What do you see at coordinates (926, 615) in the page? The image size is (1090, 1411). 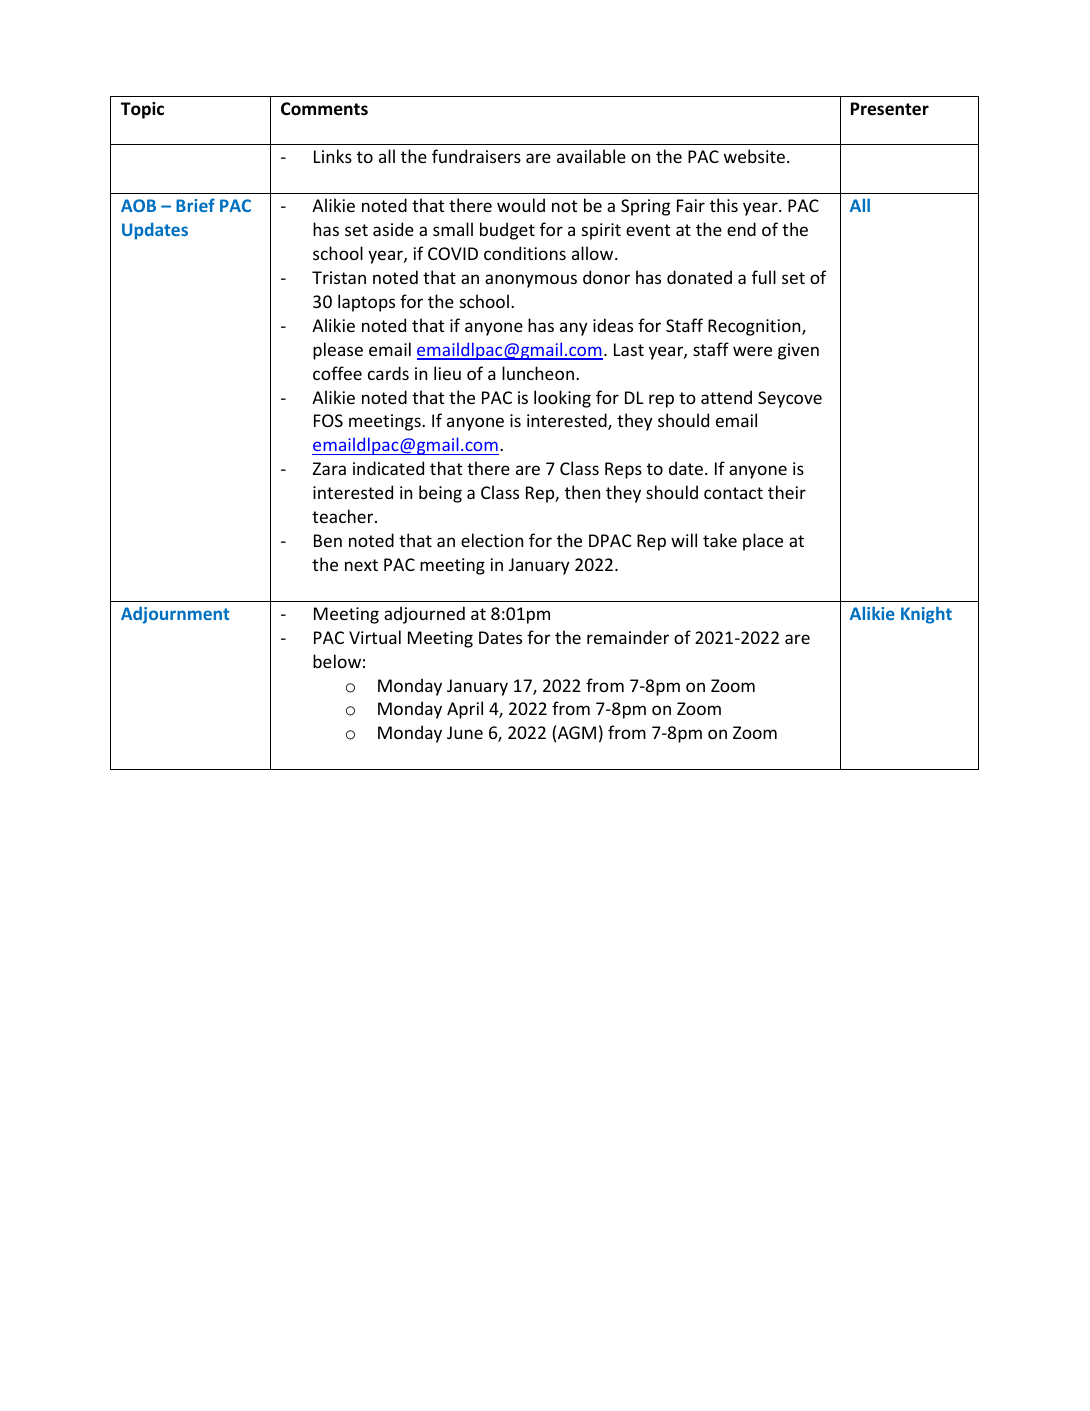 I see `Knight` at bounding box center [926, 615].
